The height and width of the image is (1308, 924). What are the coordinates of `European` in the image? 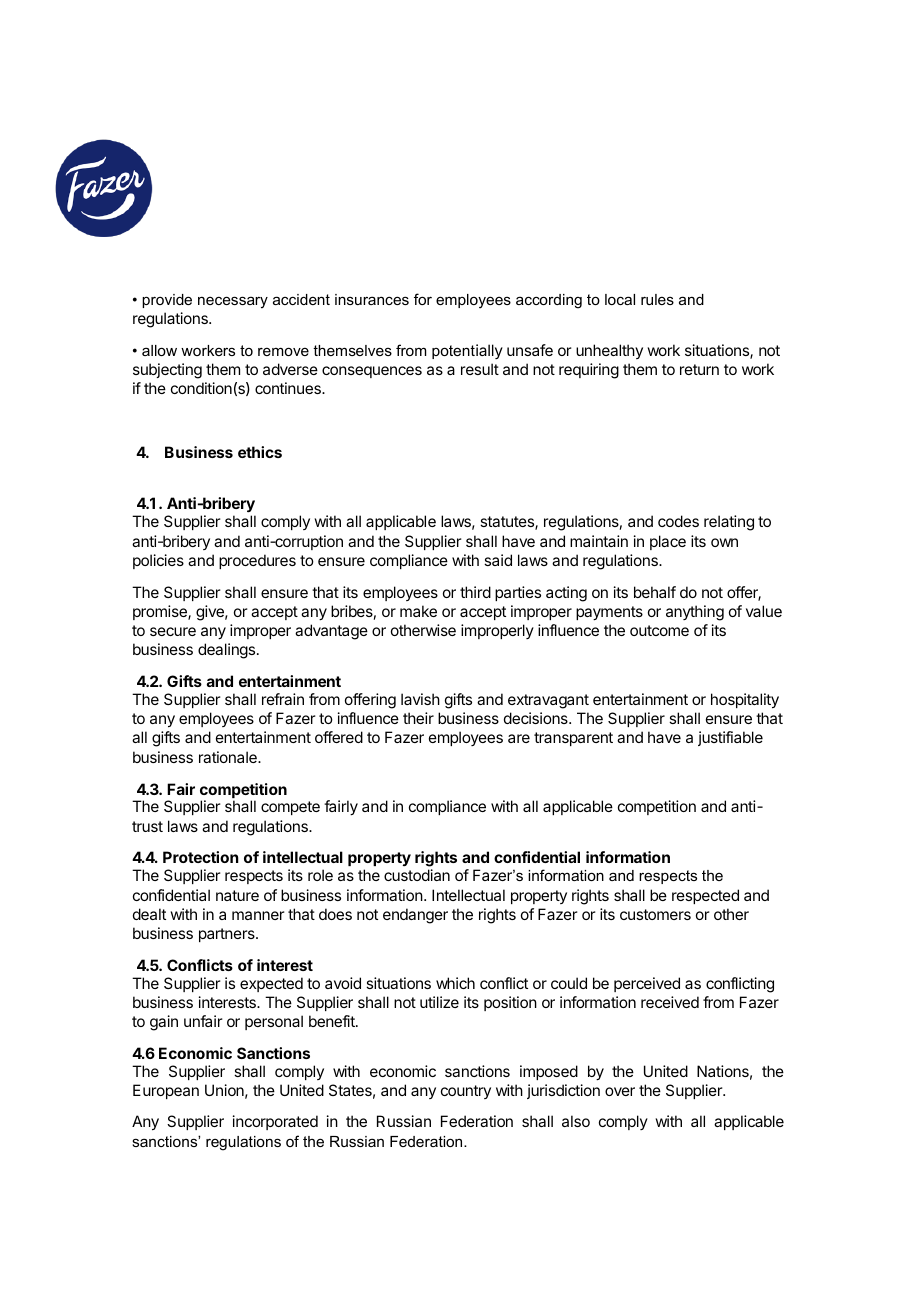 It's located at (166, 1091).
